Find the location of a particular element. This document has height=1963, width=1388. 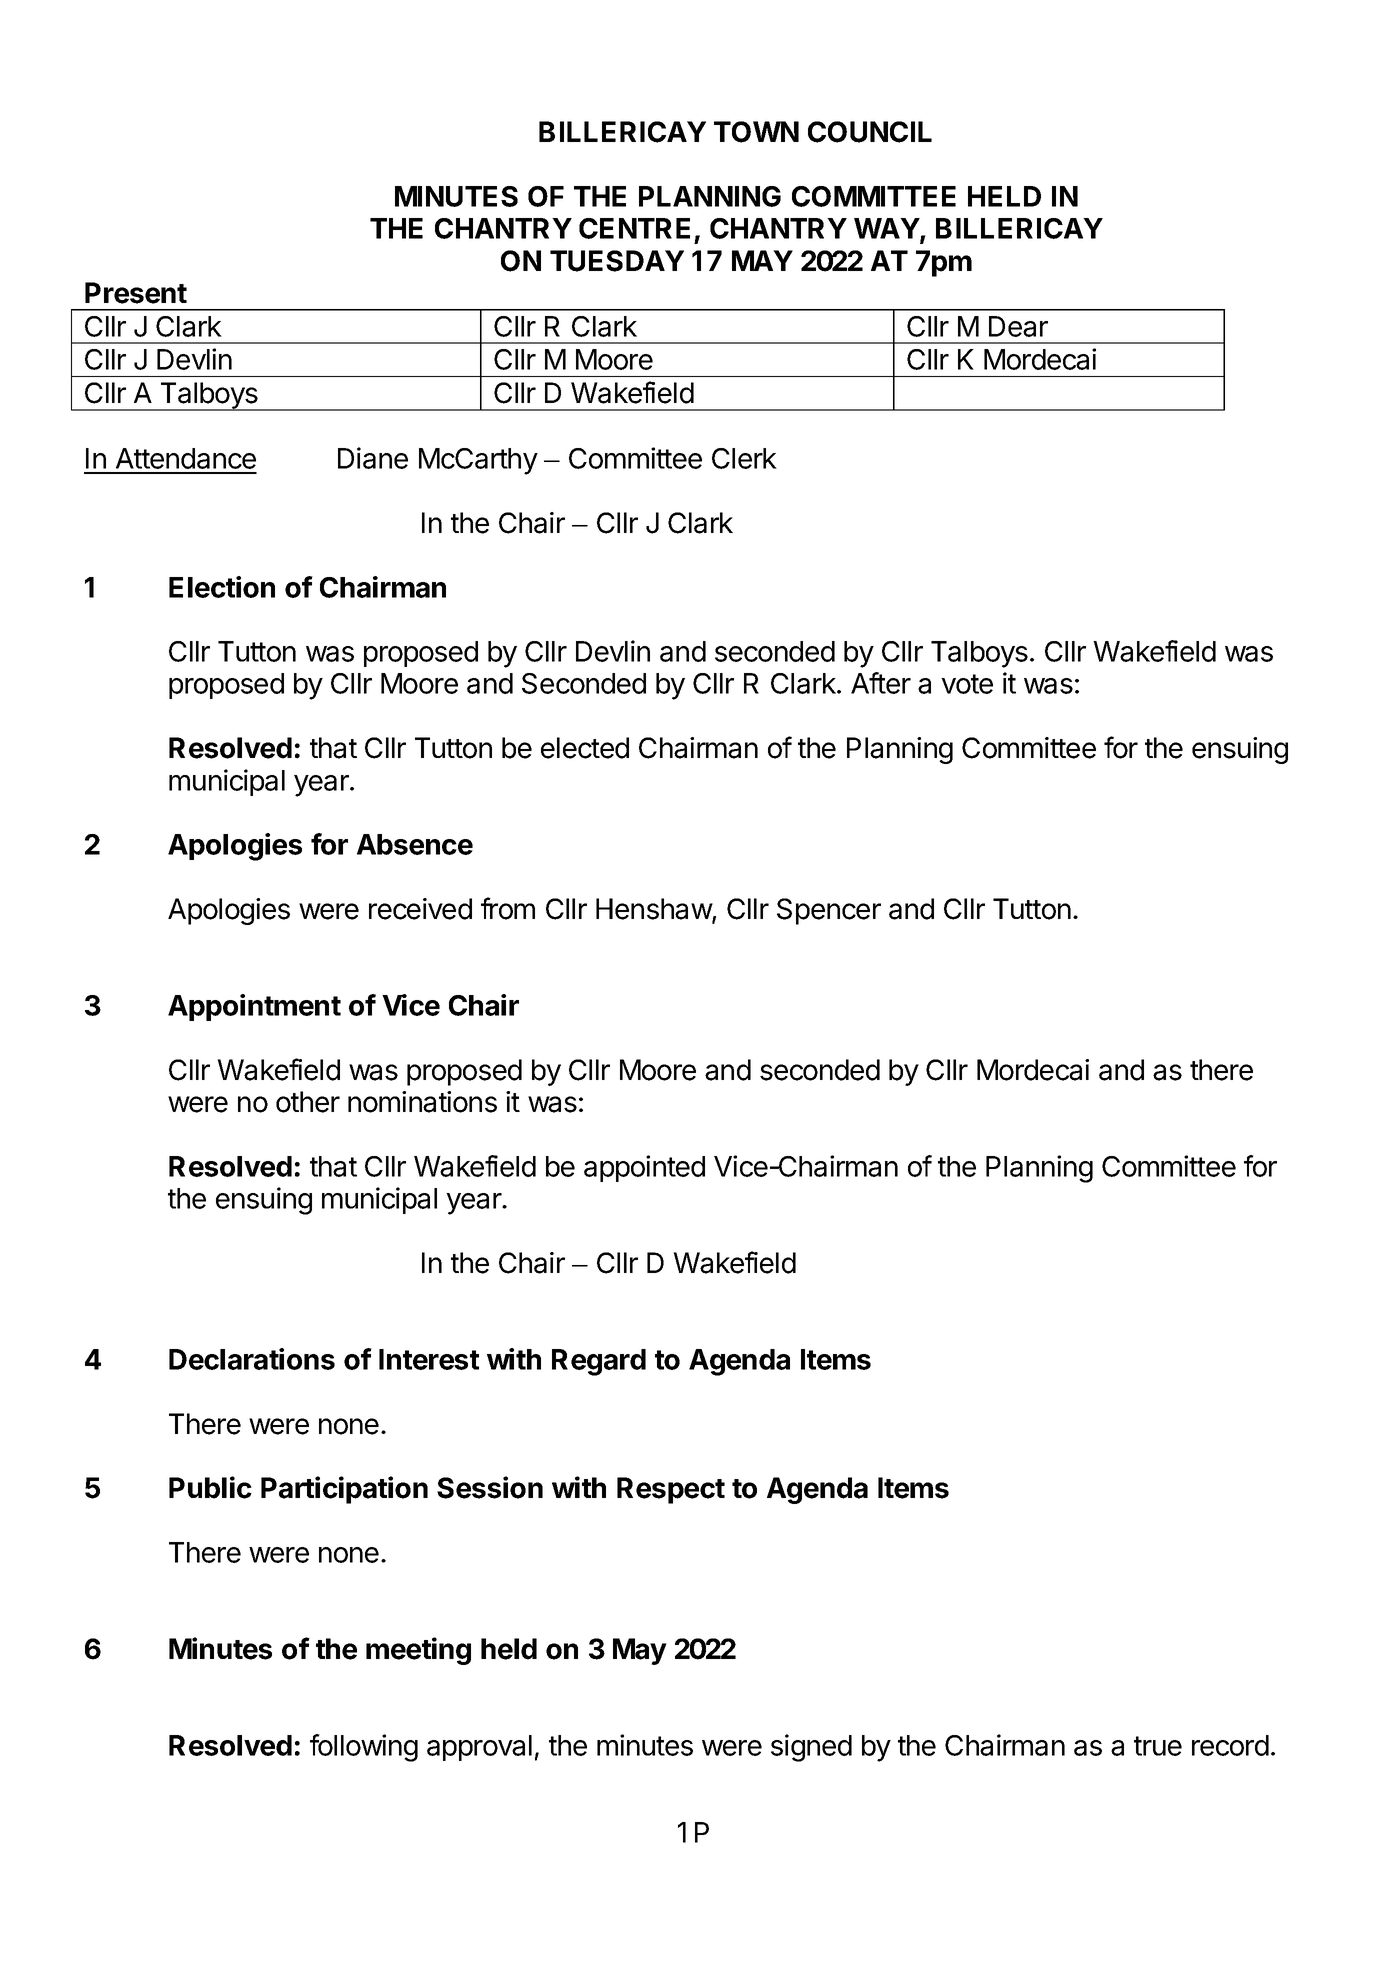

Spencer is located at coordinates (829, 911).
